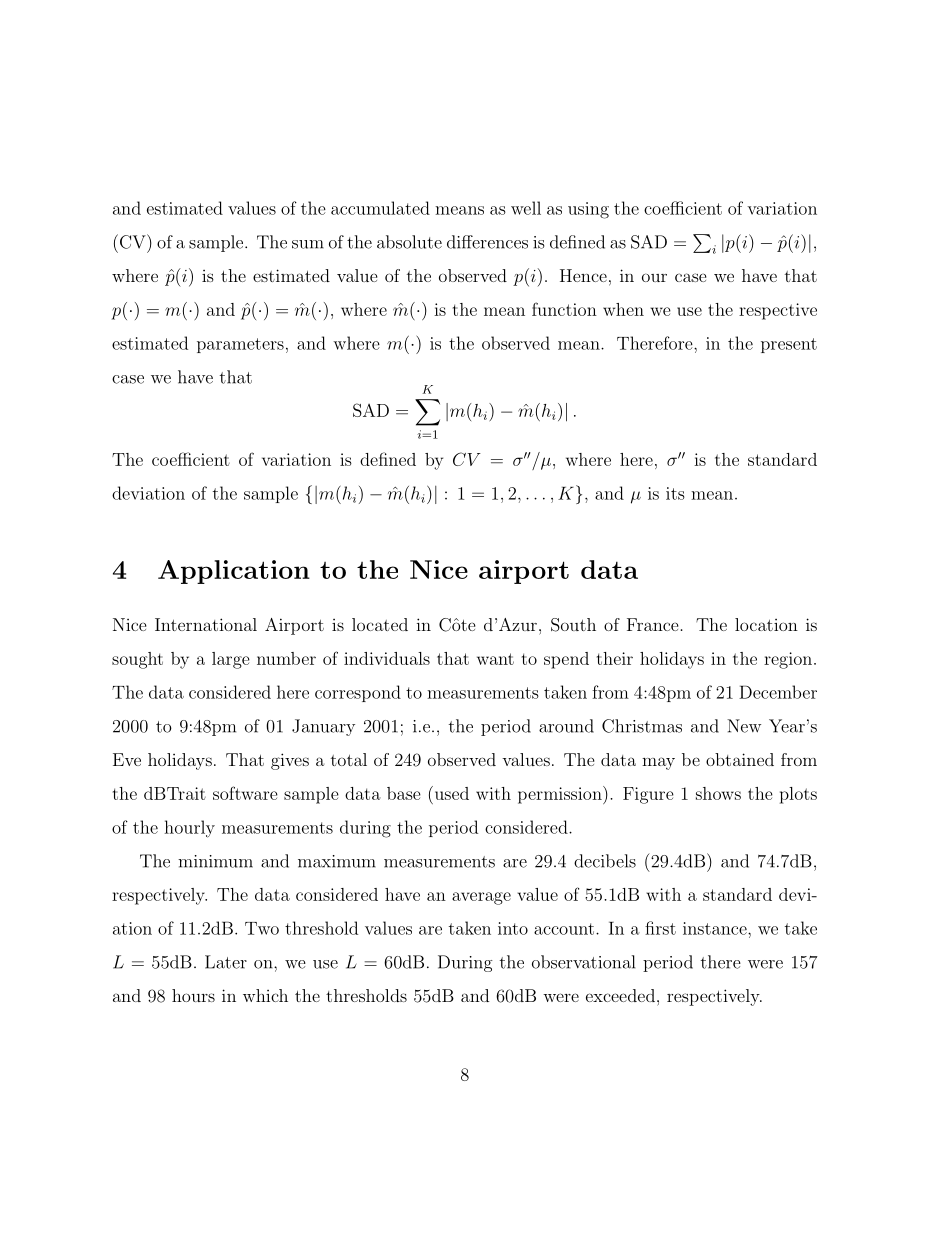 This screenshot has width=952, height=1233. Describe the element at coordinates (245, 793) in the screenshot. I see `software` at that location.
